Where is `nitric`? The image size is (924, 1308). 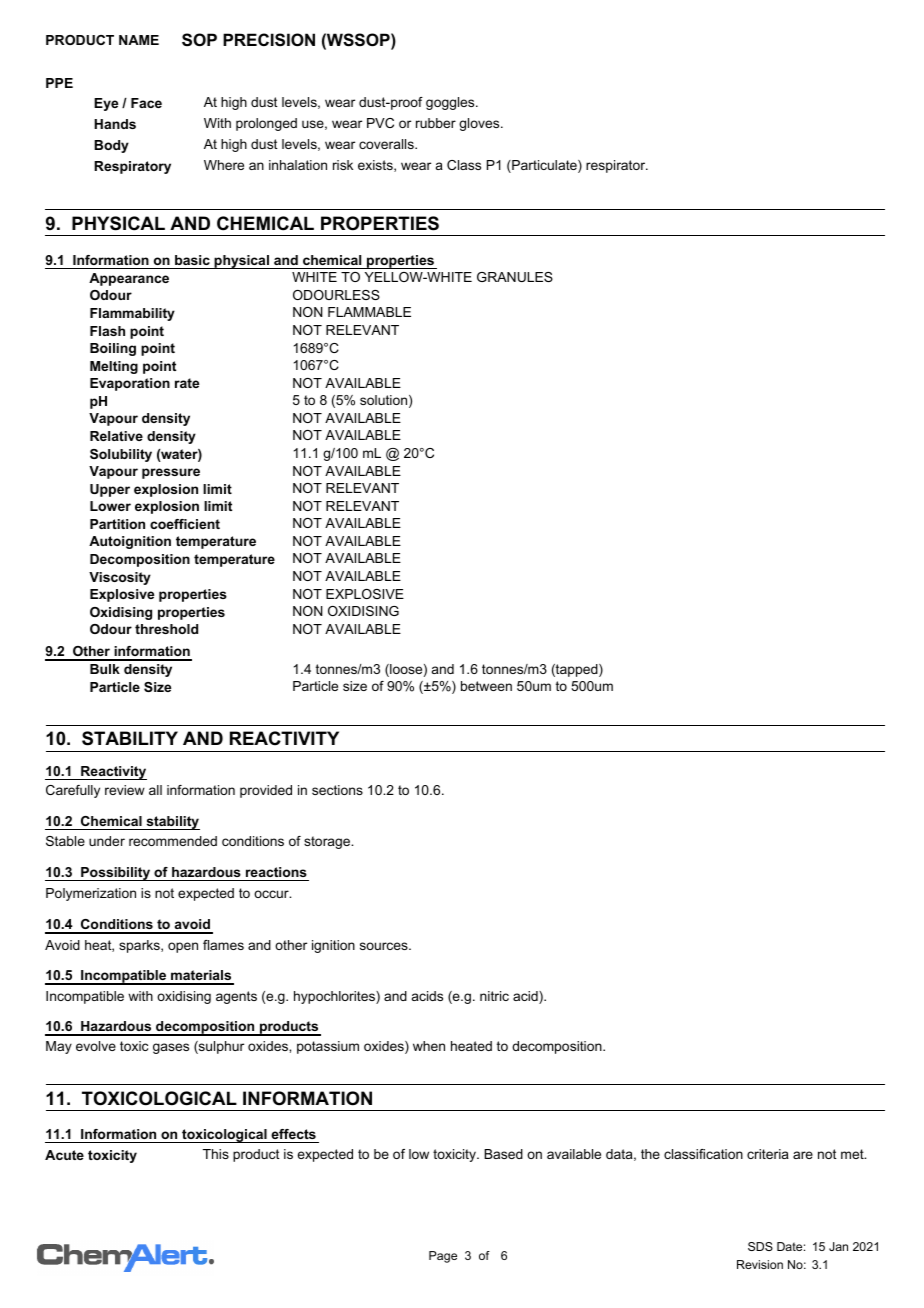
nitric is located at coordinates (494, 996).
